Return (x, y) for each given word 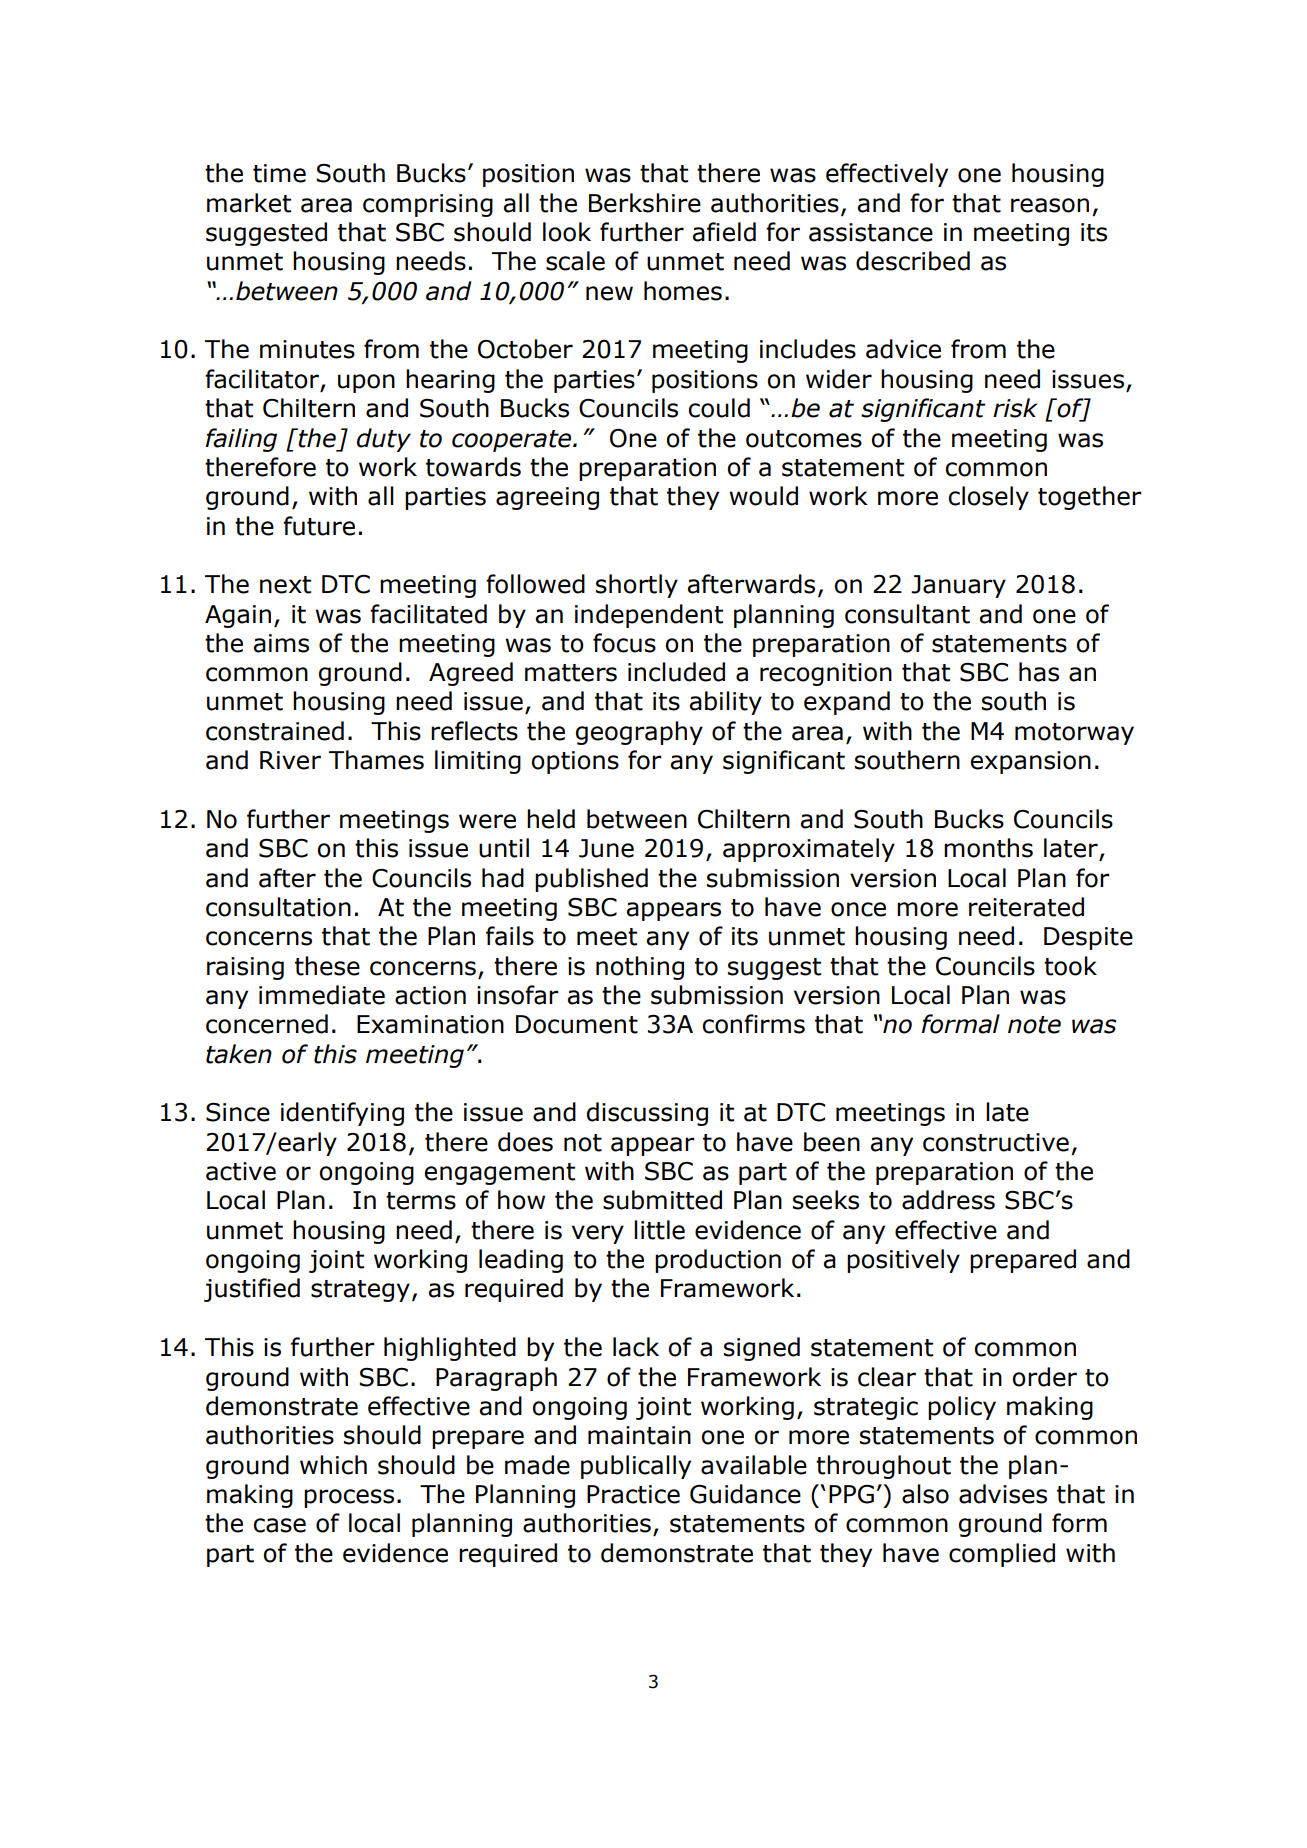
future (319, 526)
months (988, 848)
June (606, 848)
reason (1050, 205)
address (948, 1200)
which (333, 1465)
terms (421, 1201)
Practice (633, 1494)
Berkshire (645, 203)
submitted (662, 1200)
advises (1003, 1494)
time (279, 173)
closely (988, 498)
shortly (637, 586)
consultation (278, 907)
